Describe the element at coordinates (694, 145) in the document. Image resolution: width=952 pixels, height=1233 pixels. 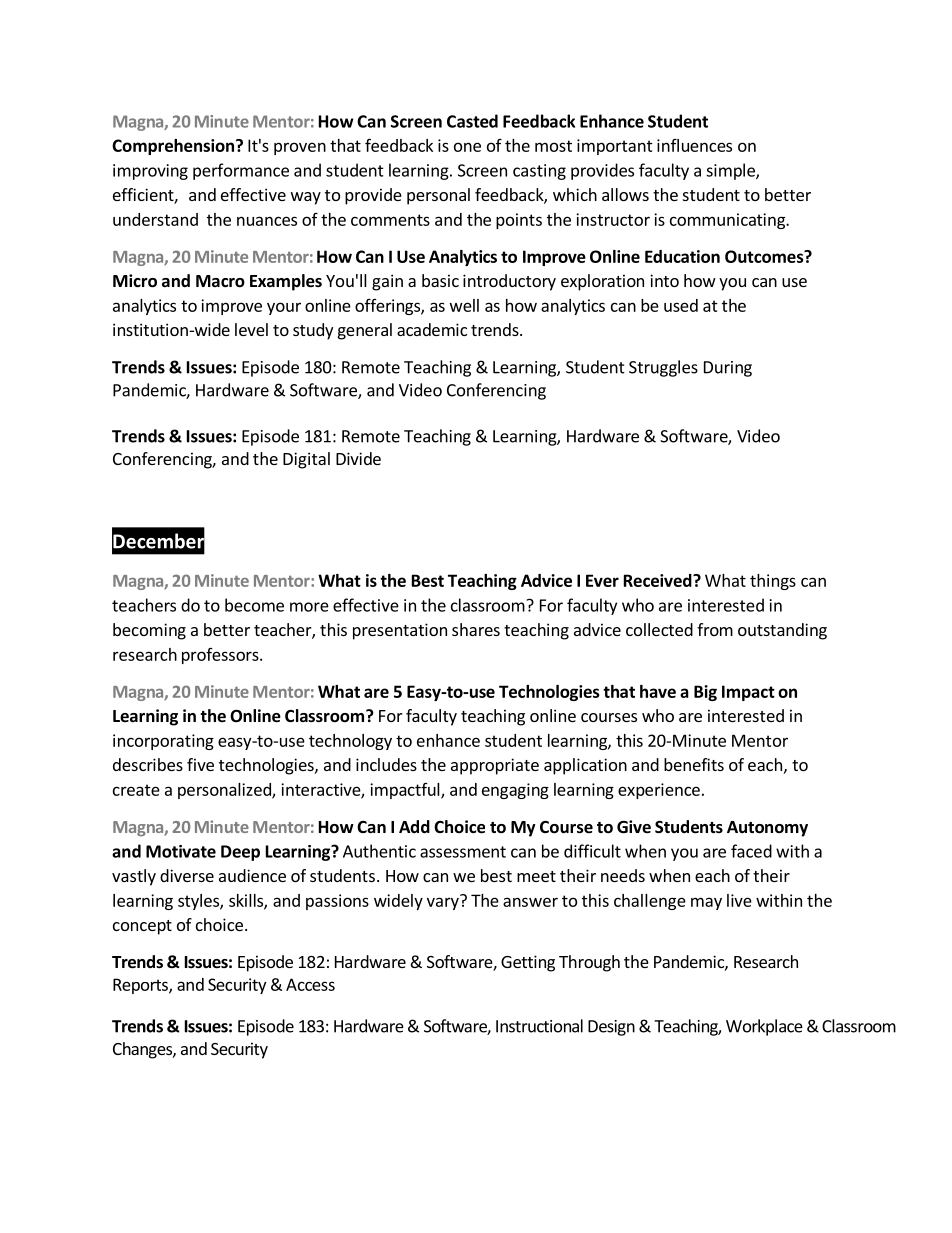
I see `influences` at that location.
